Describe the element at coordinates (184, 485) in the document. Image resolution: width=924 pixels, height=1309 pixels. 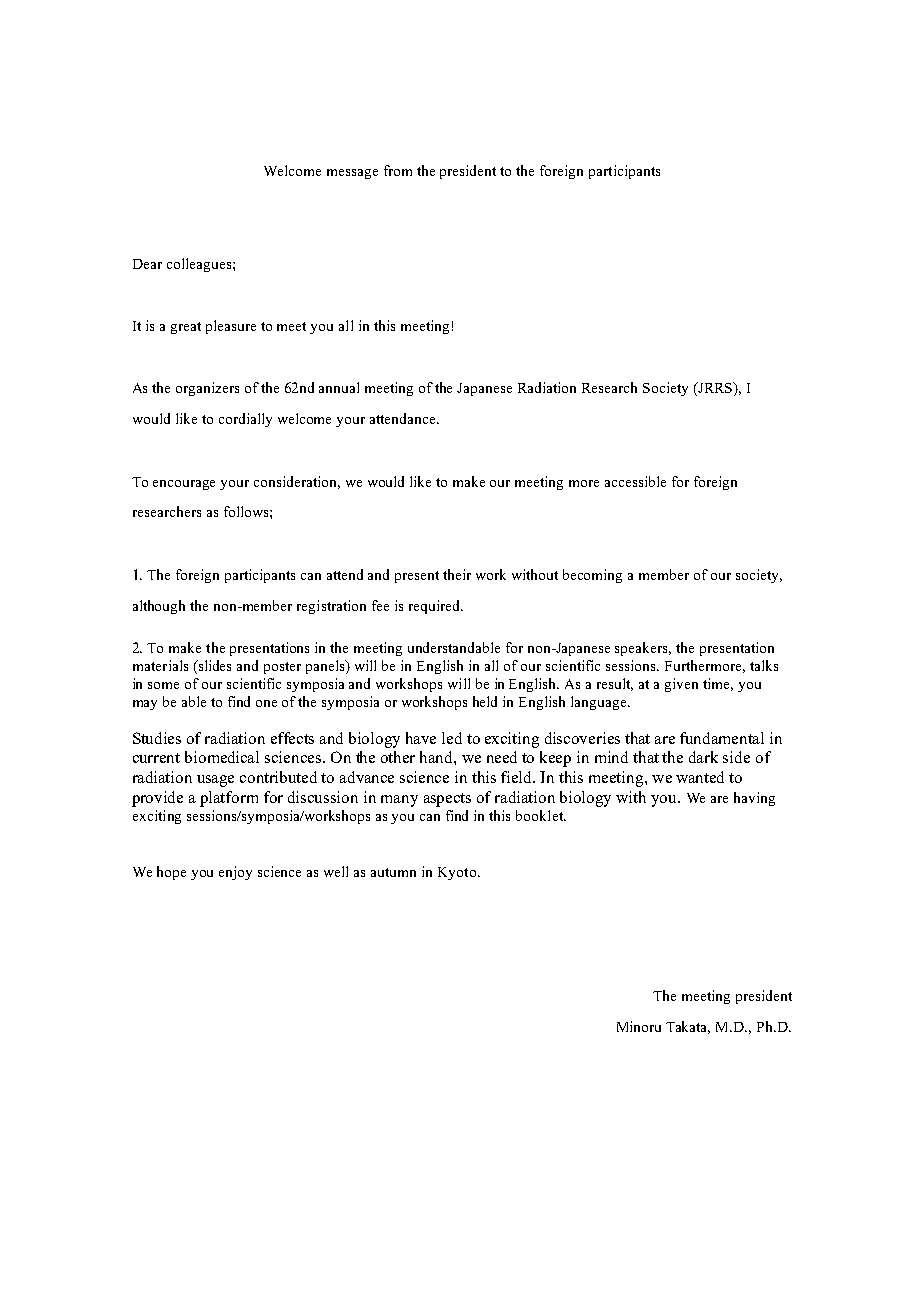
I see `encourage` at that location.
